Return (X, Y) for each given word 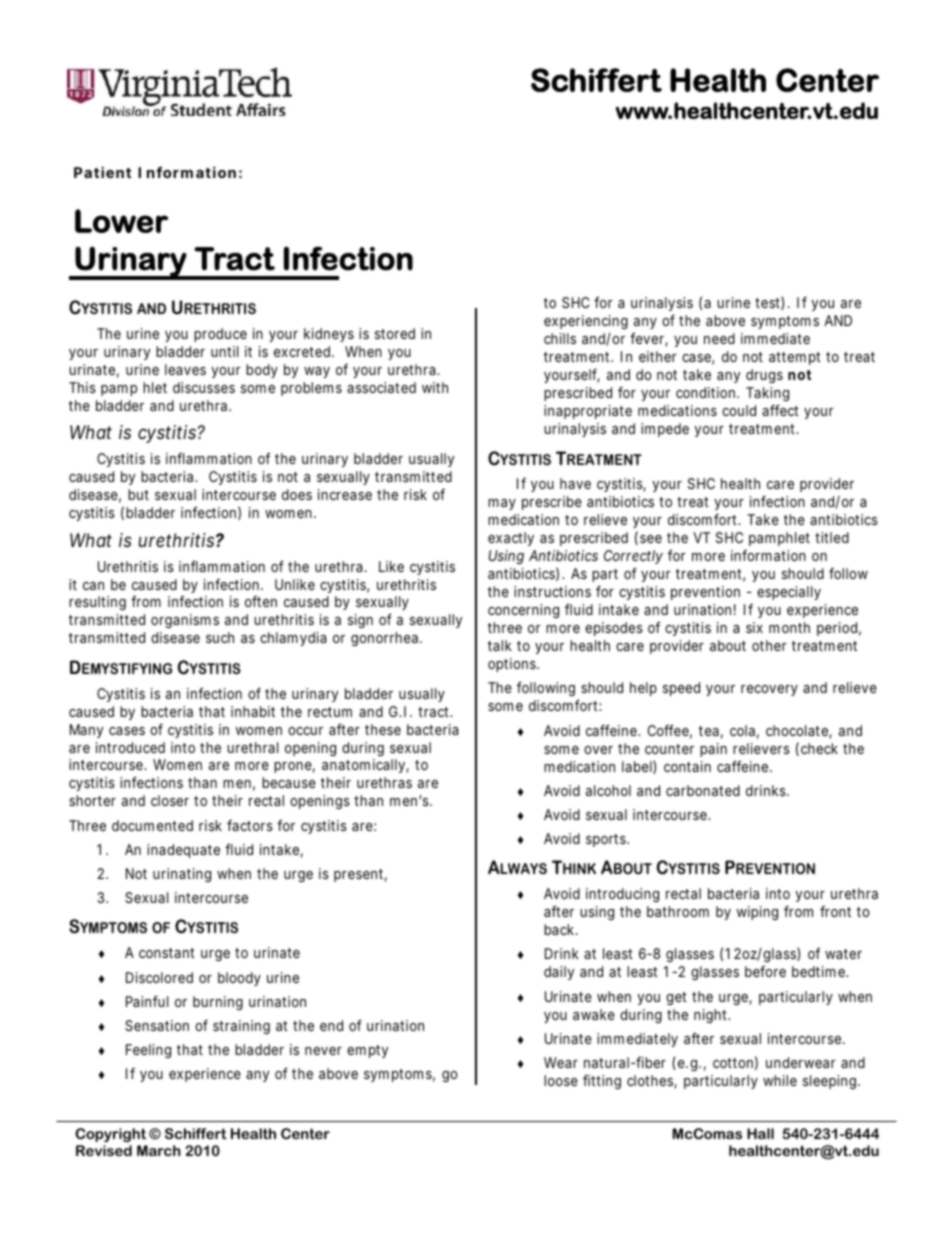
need (719, 338)
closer (170, 800)
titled (832, 537)
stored (395, 333)
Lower (121, 221)
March (159, 1150)
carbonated (703, 790)
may (502, 504)
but (138, 494)
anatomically (364, 766)
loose (561, 1080)
